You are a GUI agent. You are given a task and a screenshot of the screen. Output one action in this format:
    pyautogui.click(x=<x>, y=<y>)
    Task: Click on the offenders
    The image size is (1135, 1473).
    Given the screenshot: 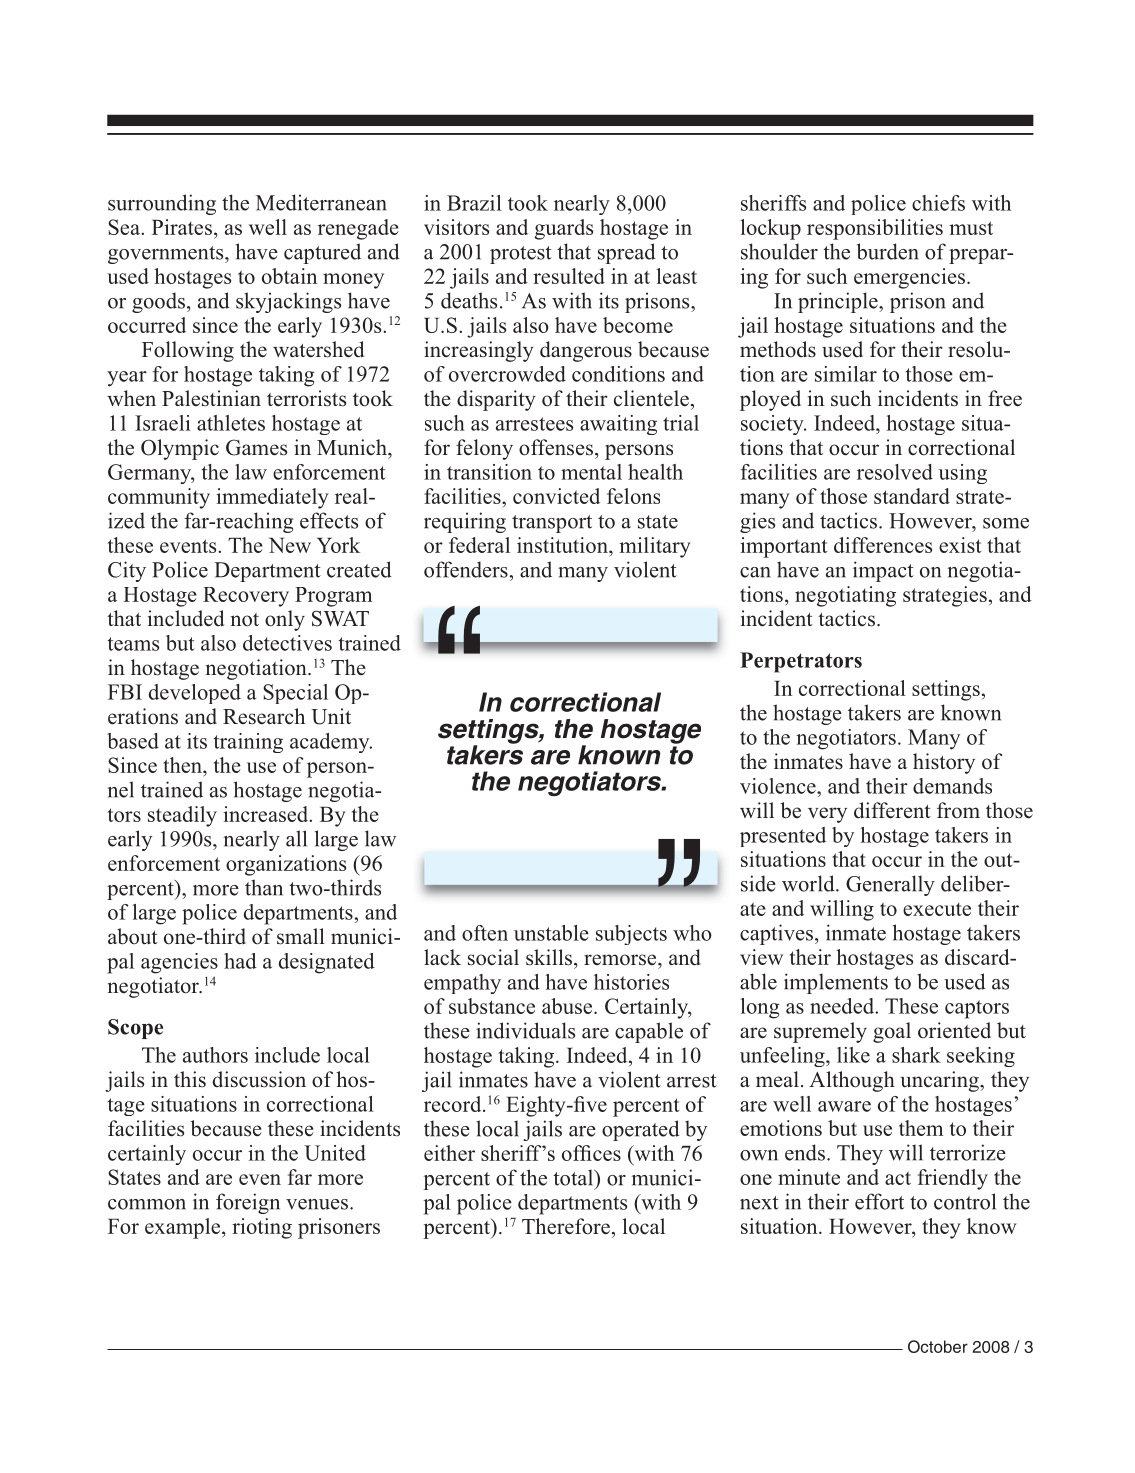 What is the action you would take?
    pyautogui.click(x=466, y=569)
